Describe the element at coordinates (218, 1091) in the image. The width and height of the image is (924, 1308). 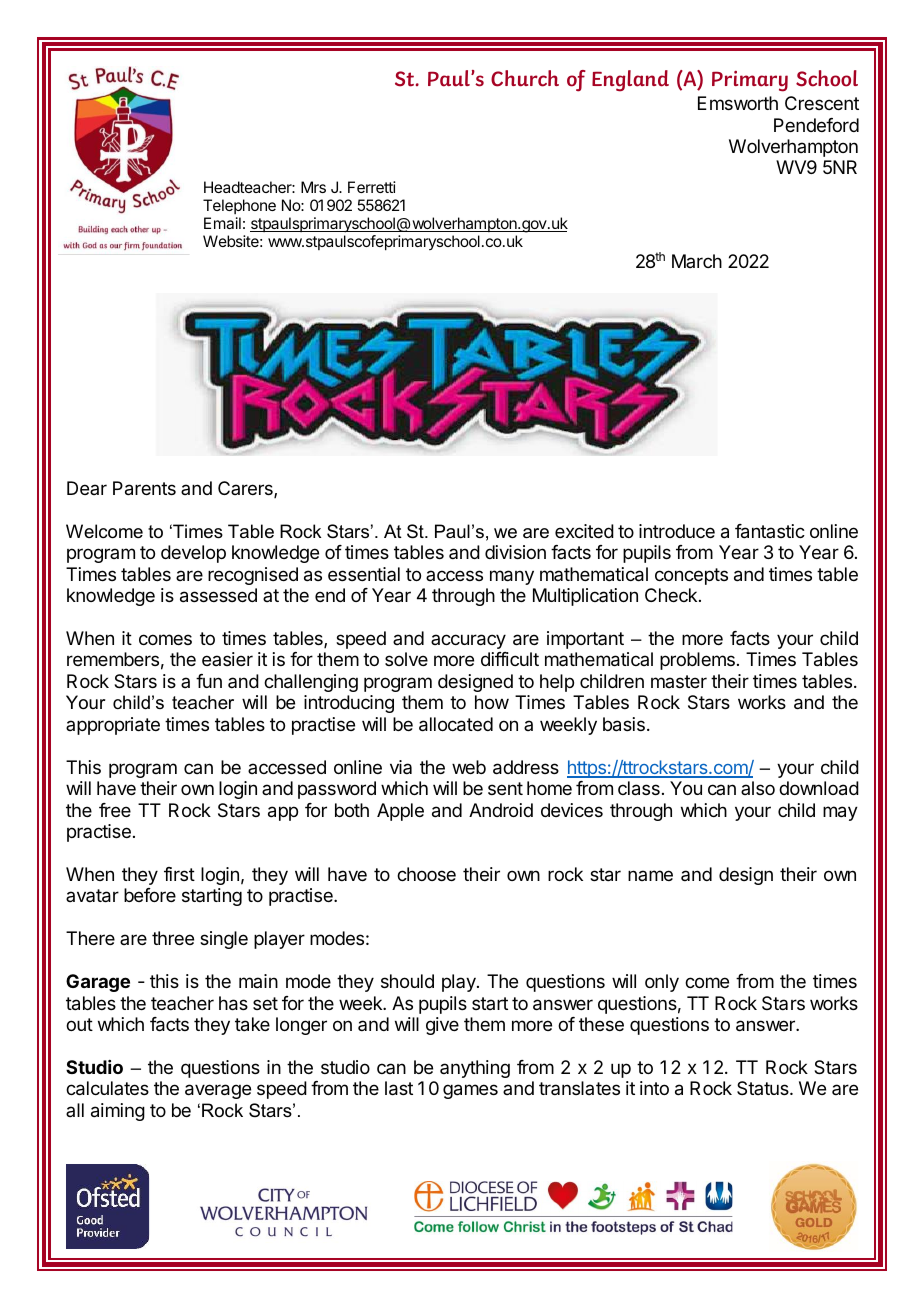
I see `average` at that location.
